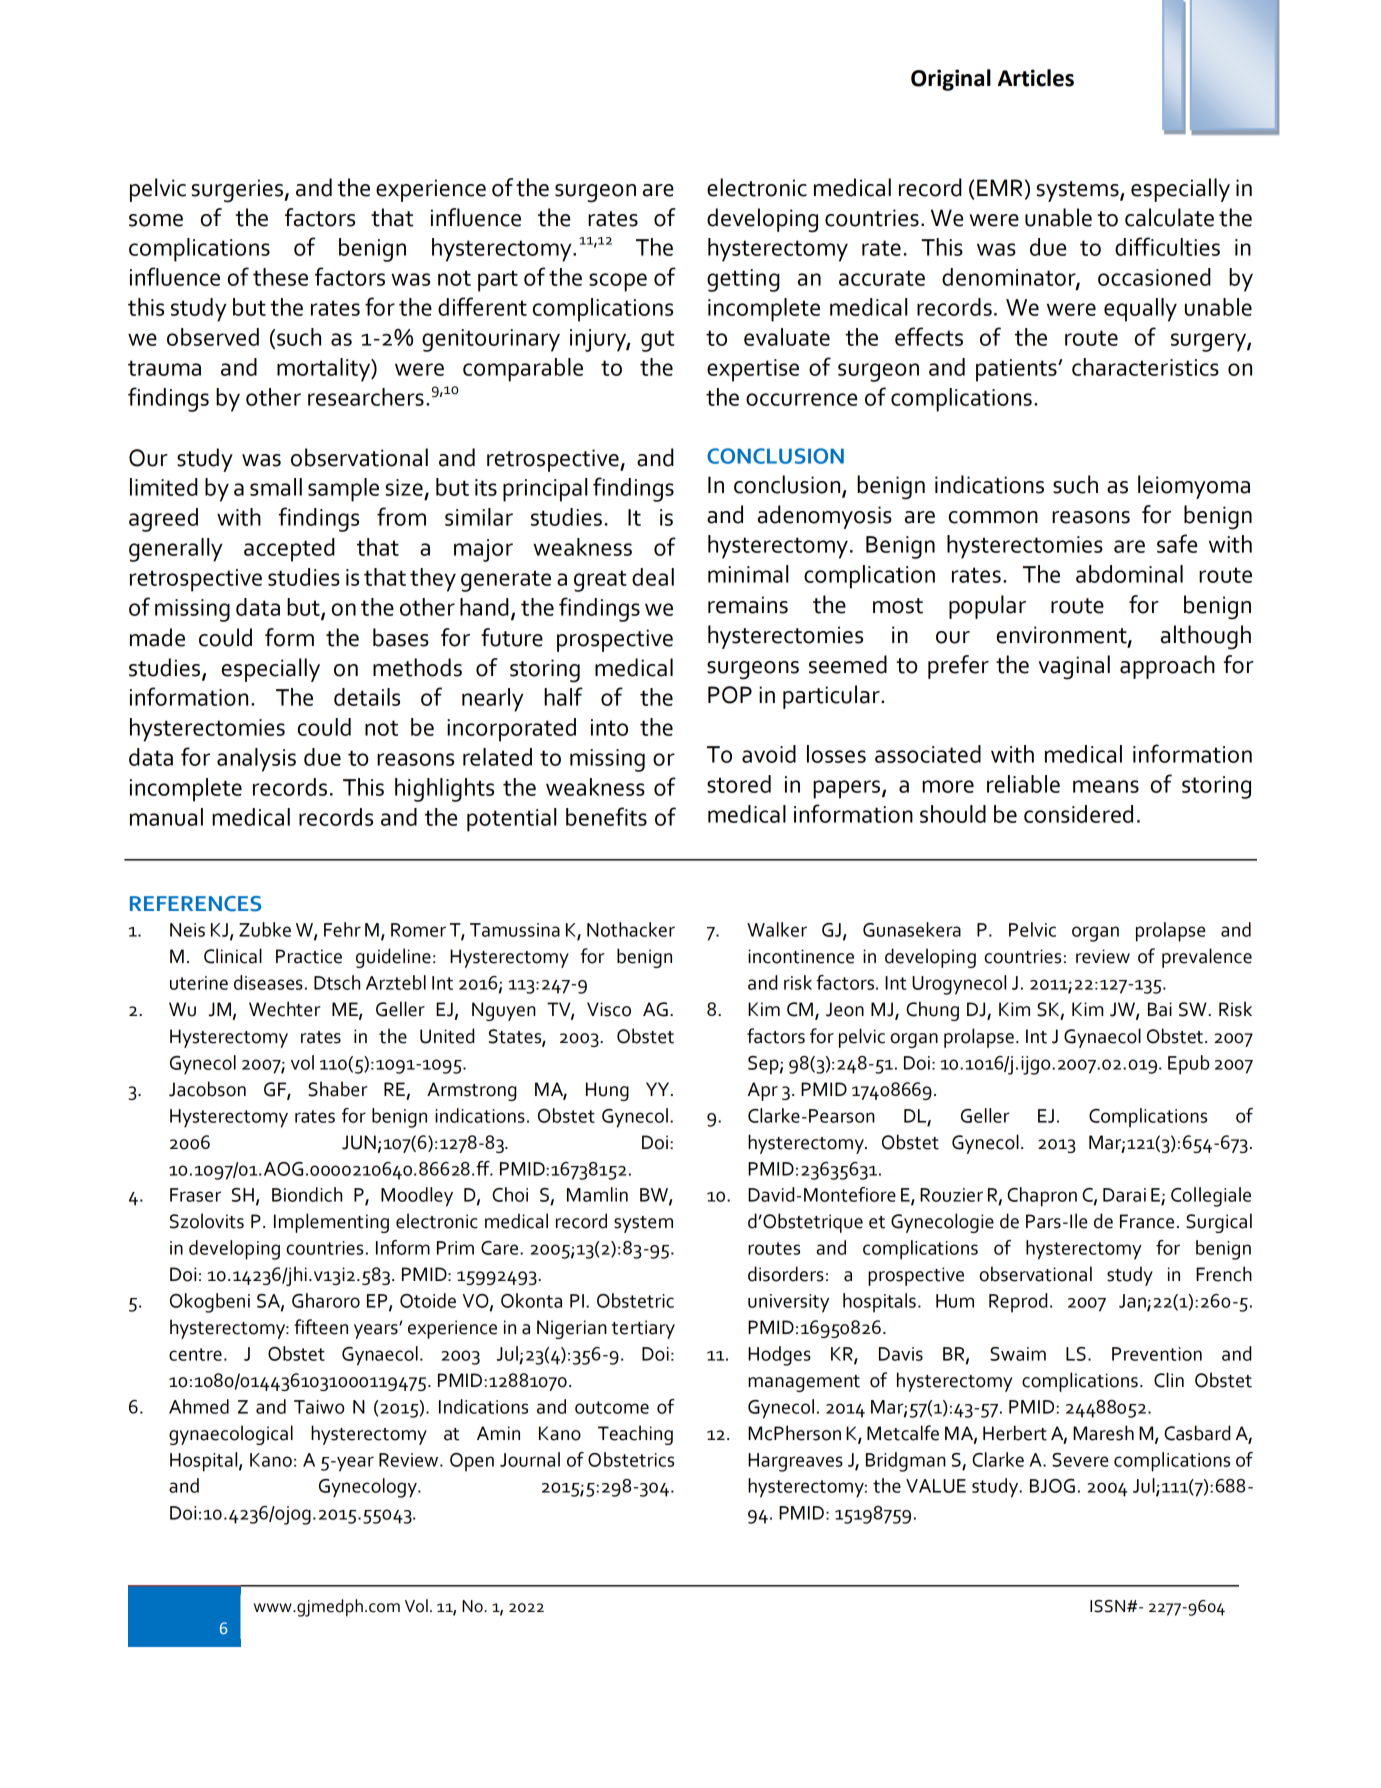  I want to click on means, so click(1106, 786).
